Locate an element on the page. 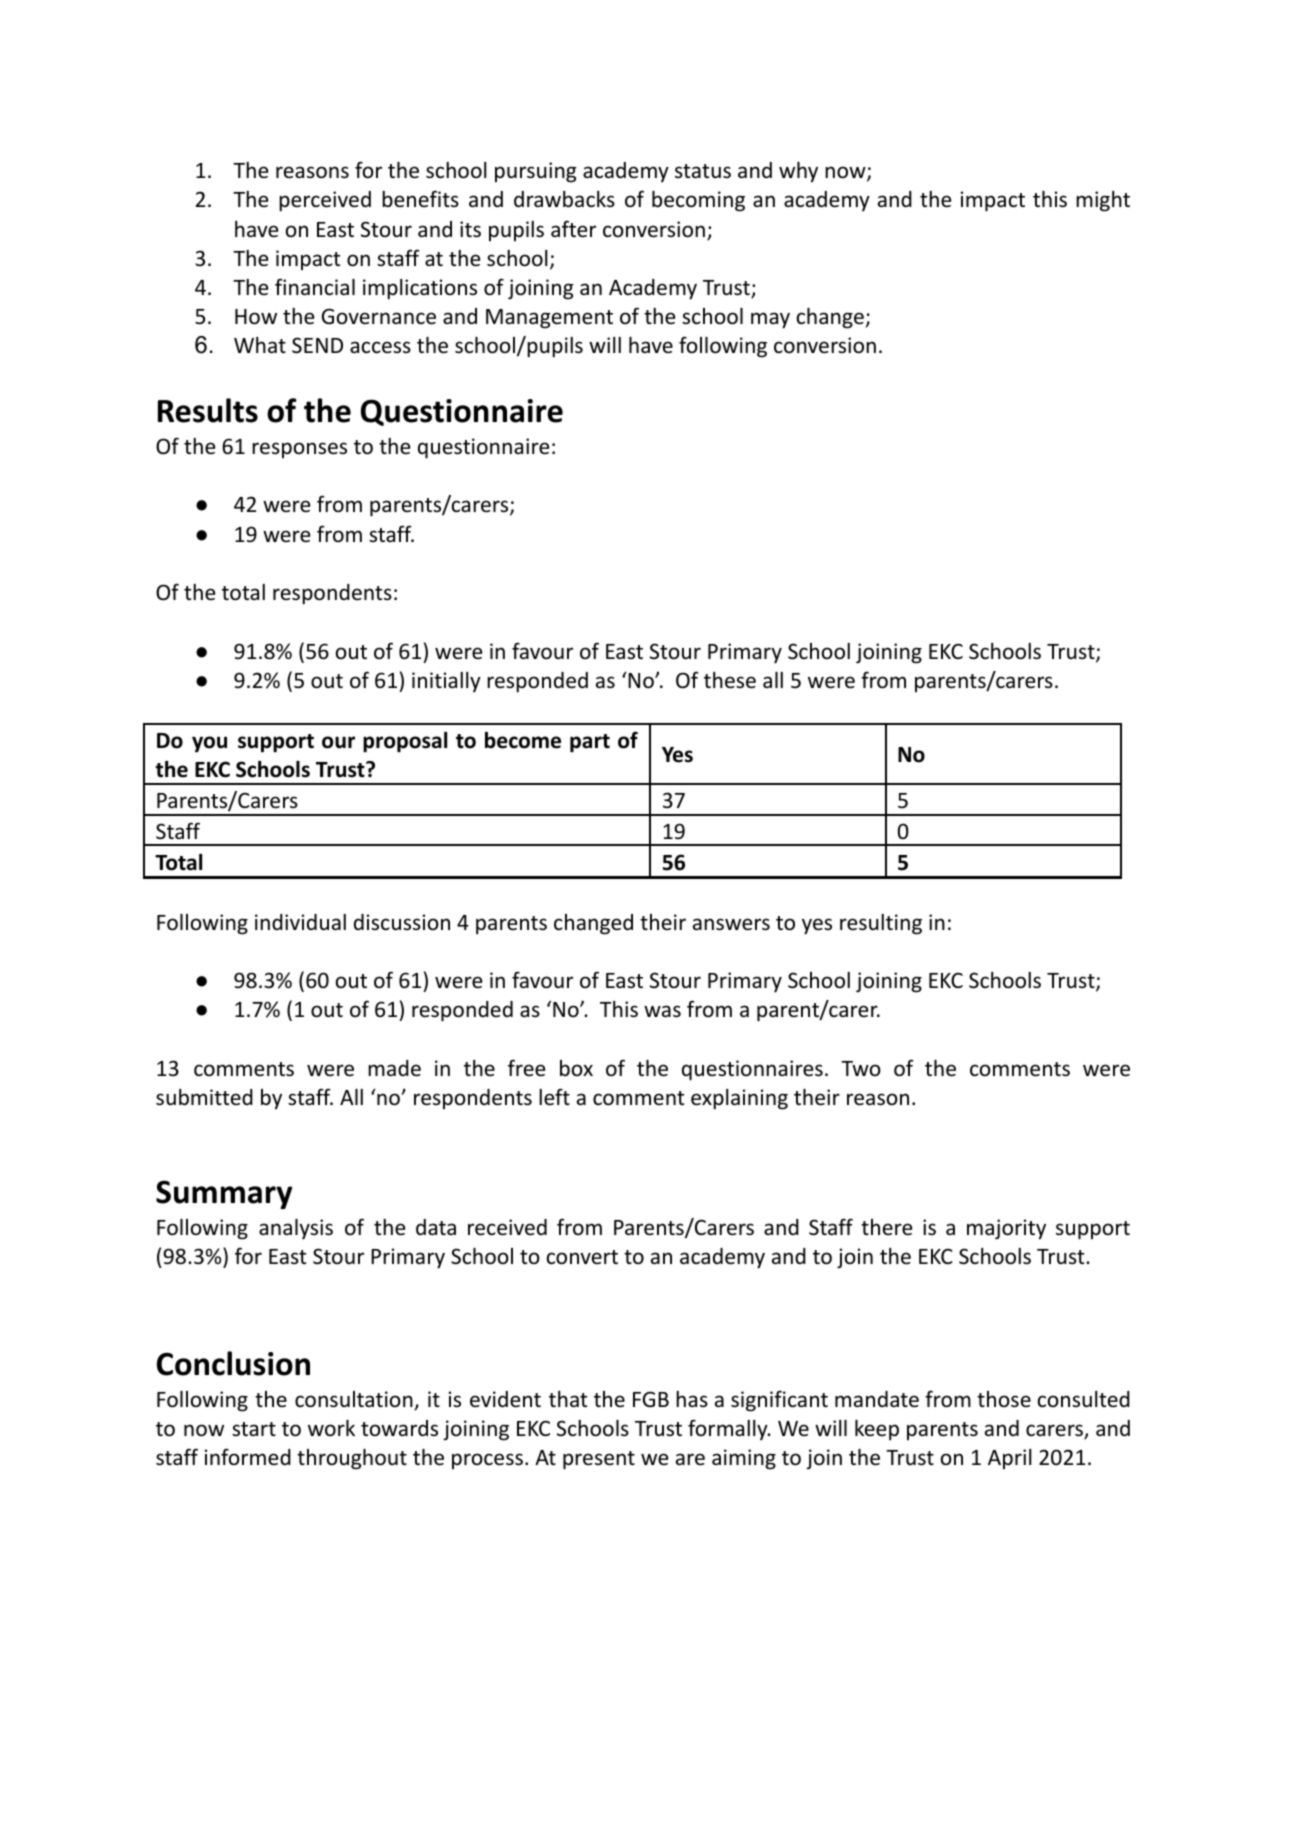  perceived is located at coordinates (325, 201).
